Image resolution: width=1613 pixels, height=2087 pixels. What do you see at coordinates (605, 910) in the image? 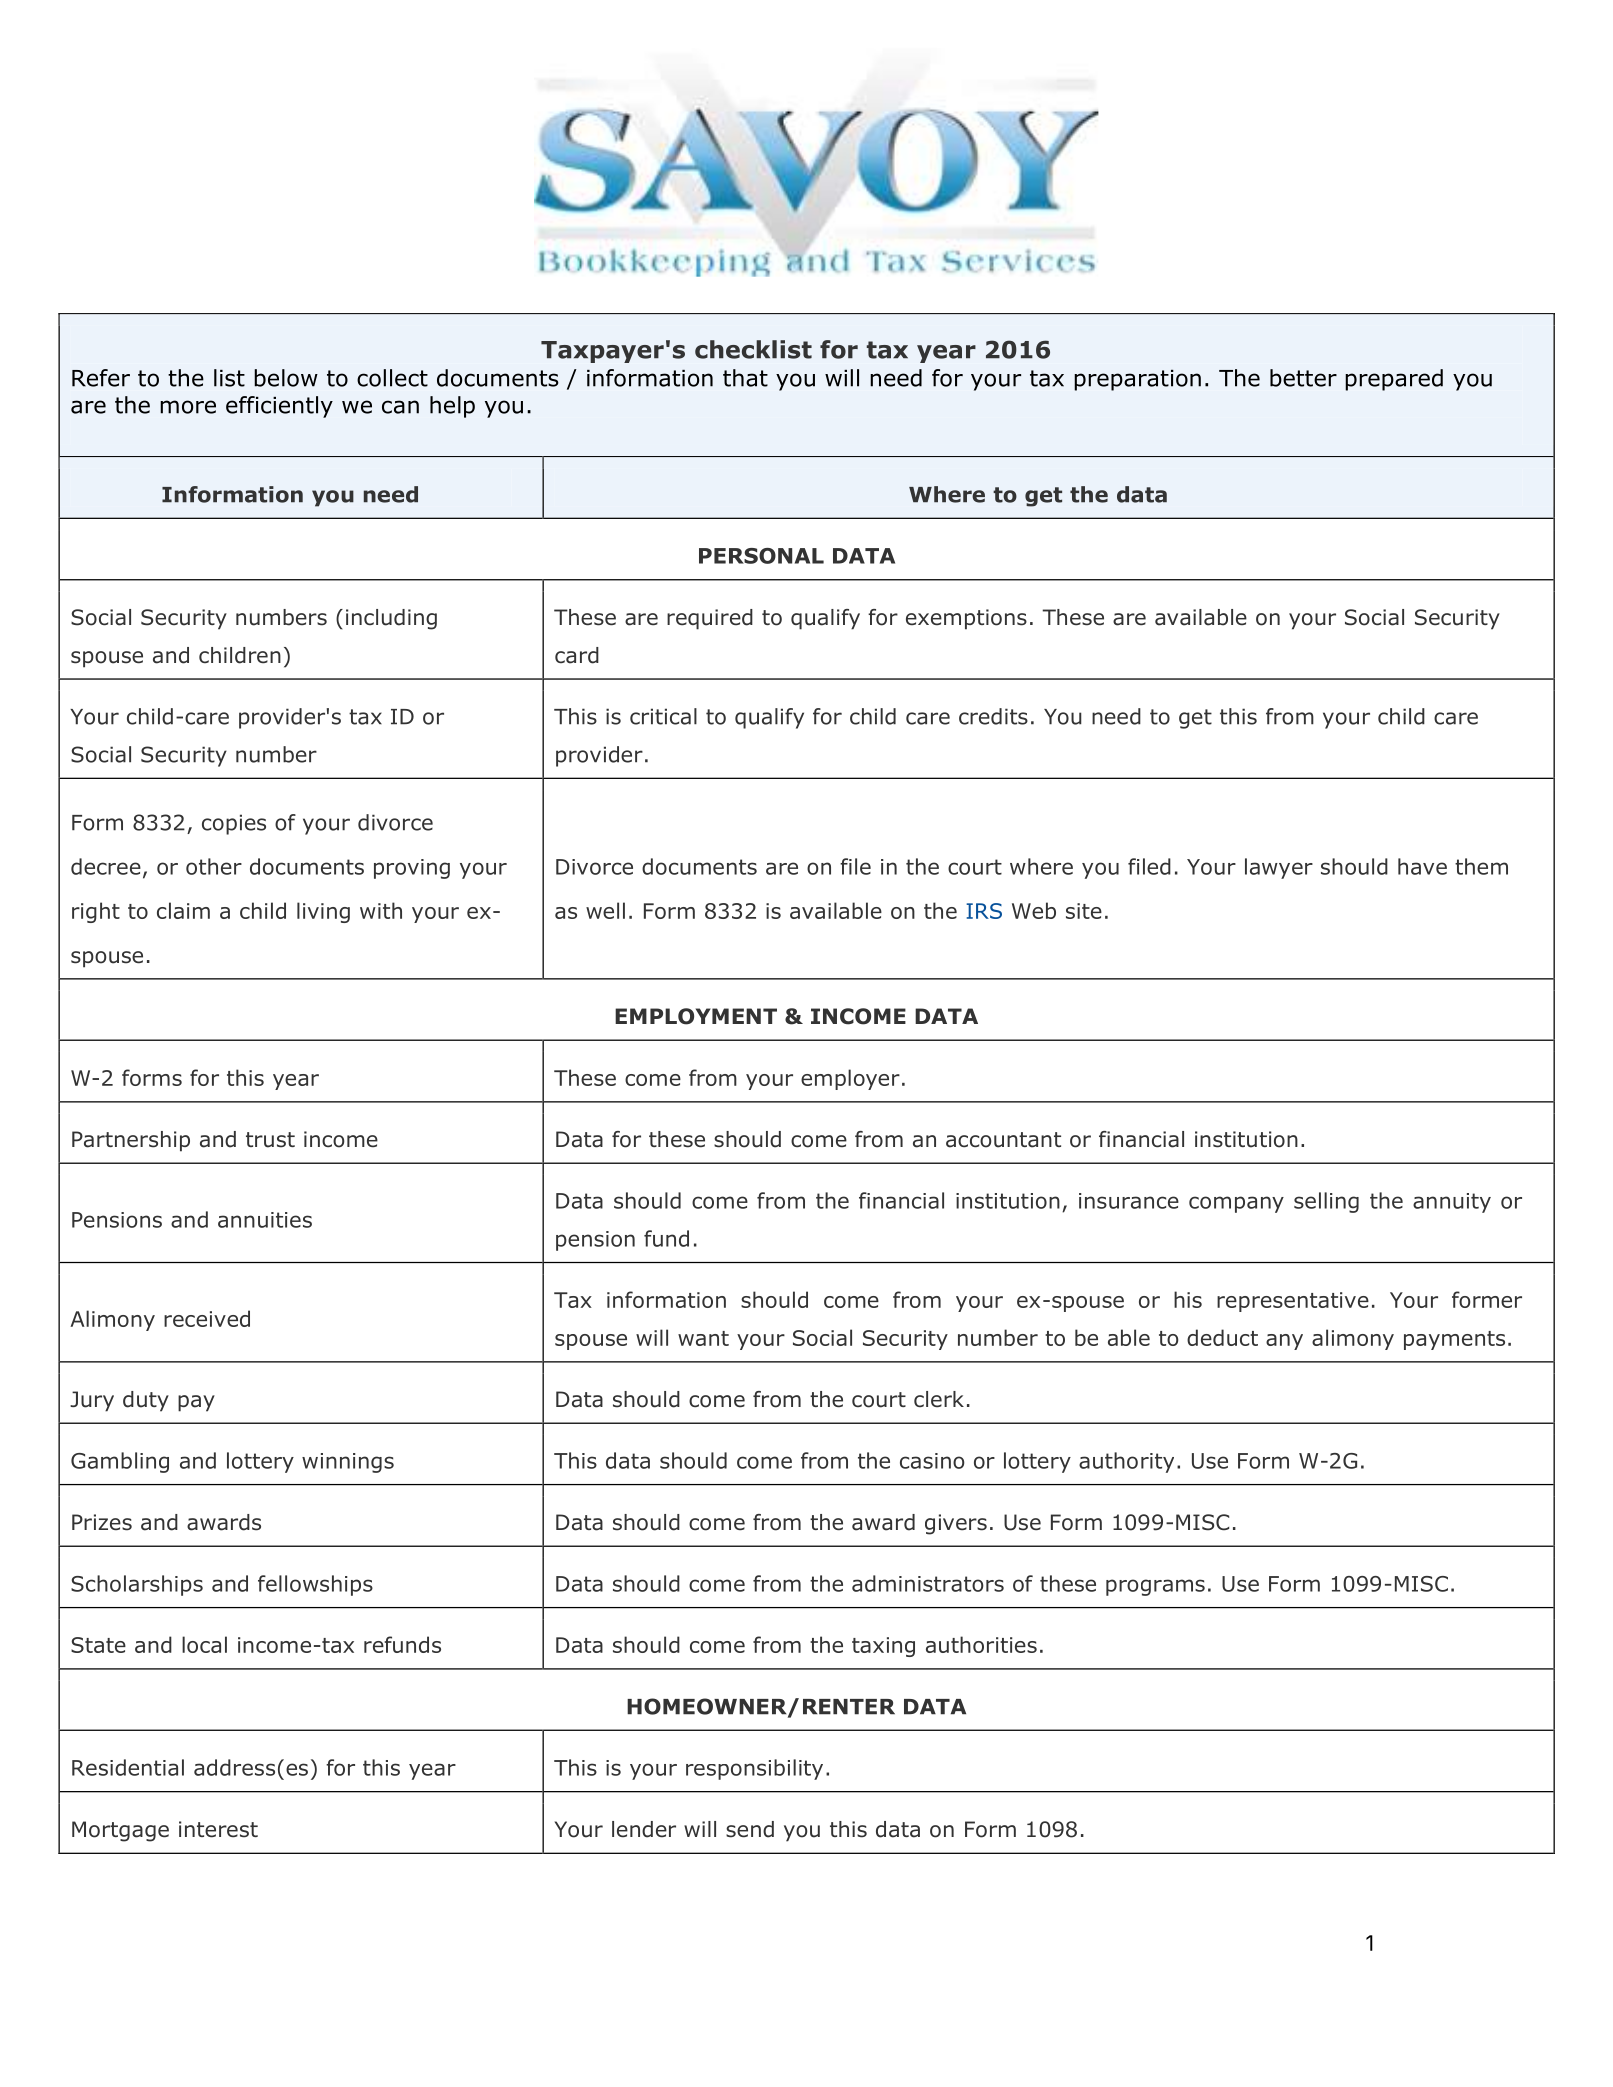
I see `well` at bounding box center [605, 910].
